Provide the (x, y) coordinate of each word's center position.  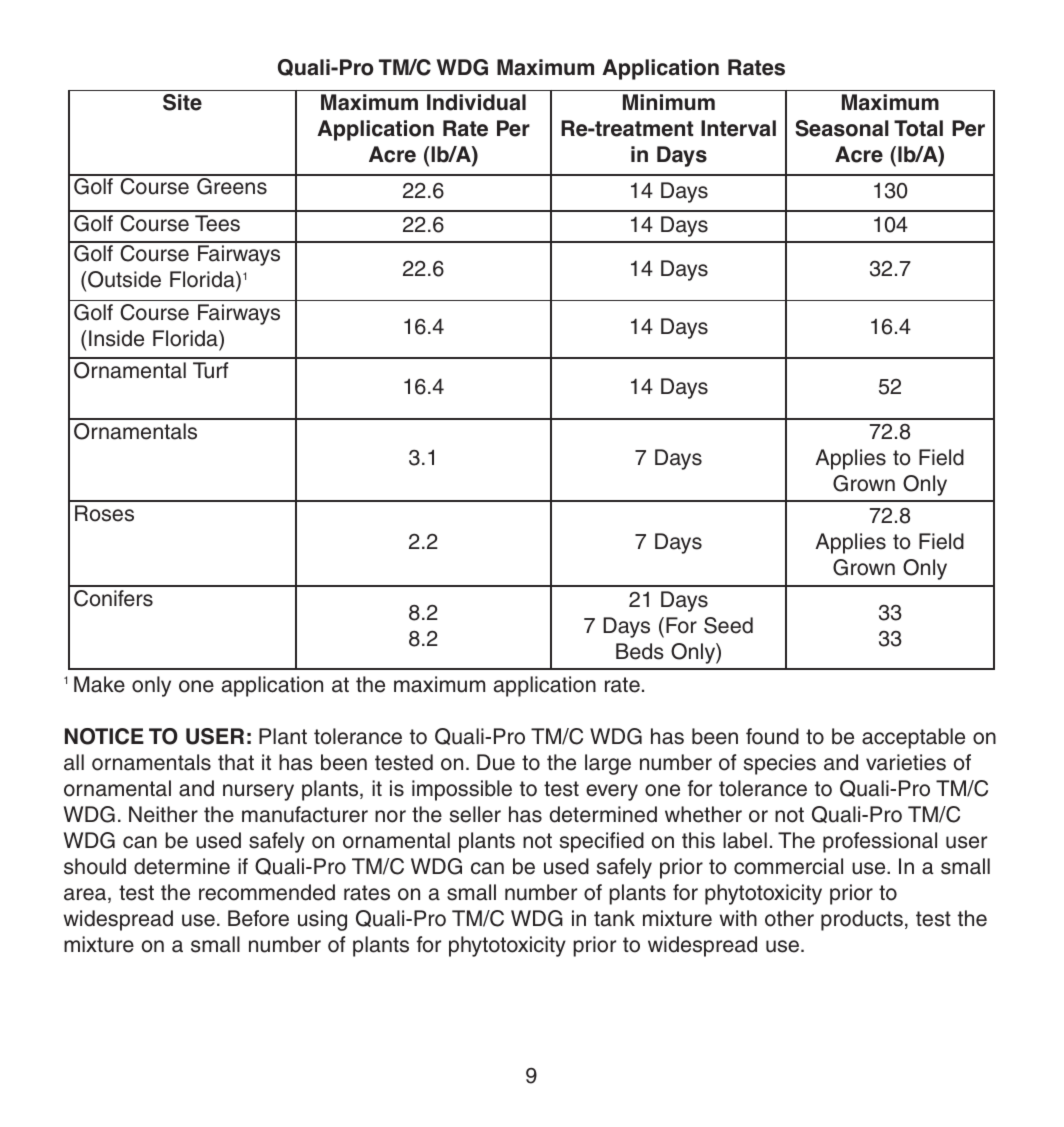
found (772, 736)
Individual (476, 102)
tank (614, 918)
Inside (116, 338)
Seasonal (842, 128)
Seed (728, 625)
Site (182, 102)
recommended (267, 892)
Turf (210, 370)
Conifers (113, 598)
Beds (640, 651)
